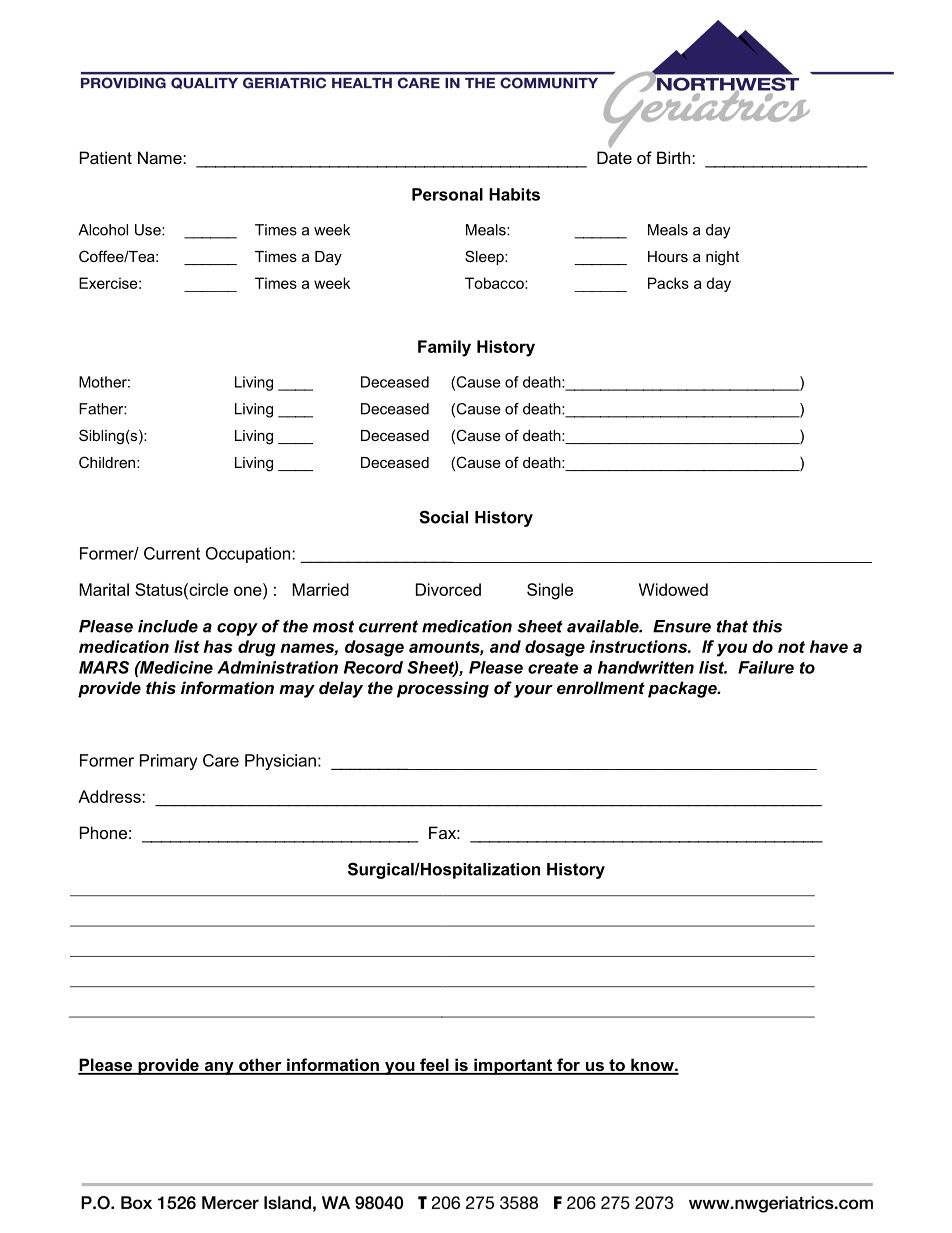 Image resolution: width=952 pixels, height=1233 pixels. Describe the element at coordinates (675, 157) in the screenshot. I see `Birth` at that location.
